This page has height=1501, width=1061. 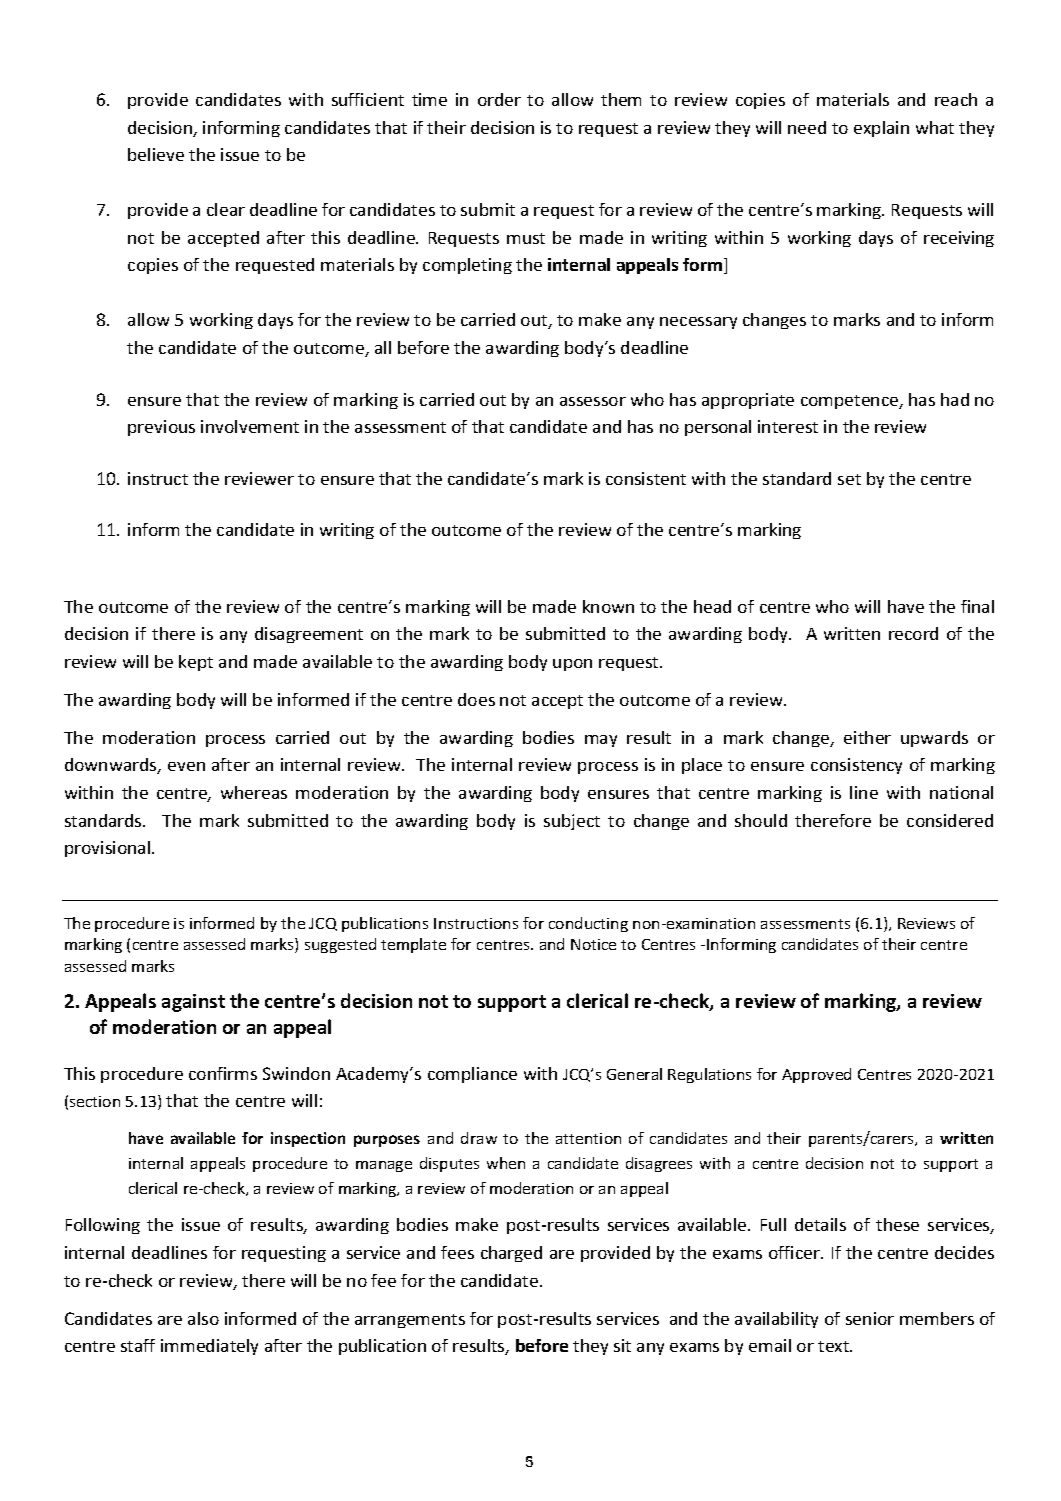 I want to click on considered, so click(x=950, y=820).
